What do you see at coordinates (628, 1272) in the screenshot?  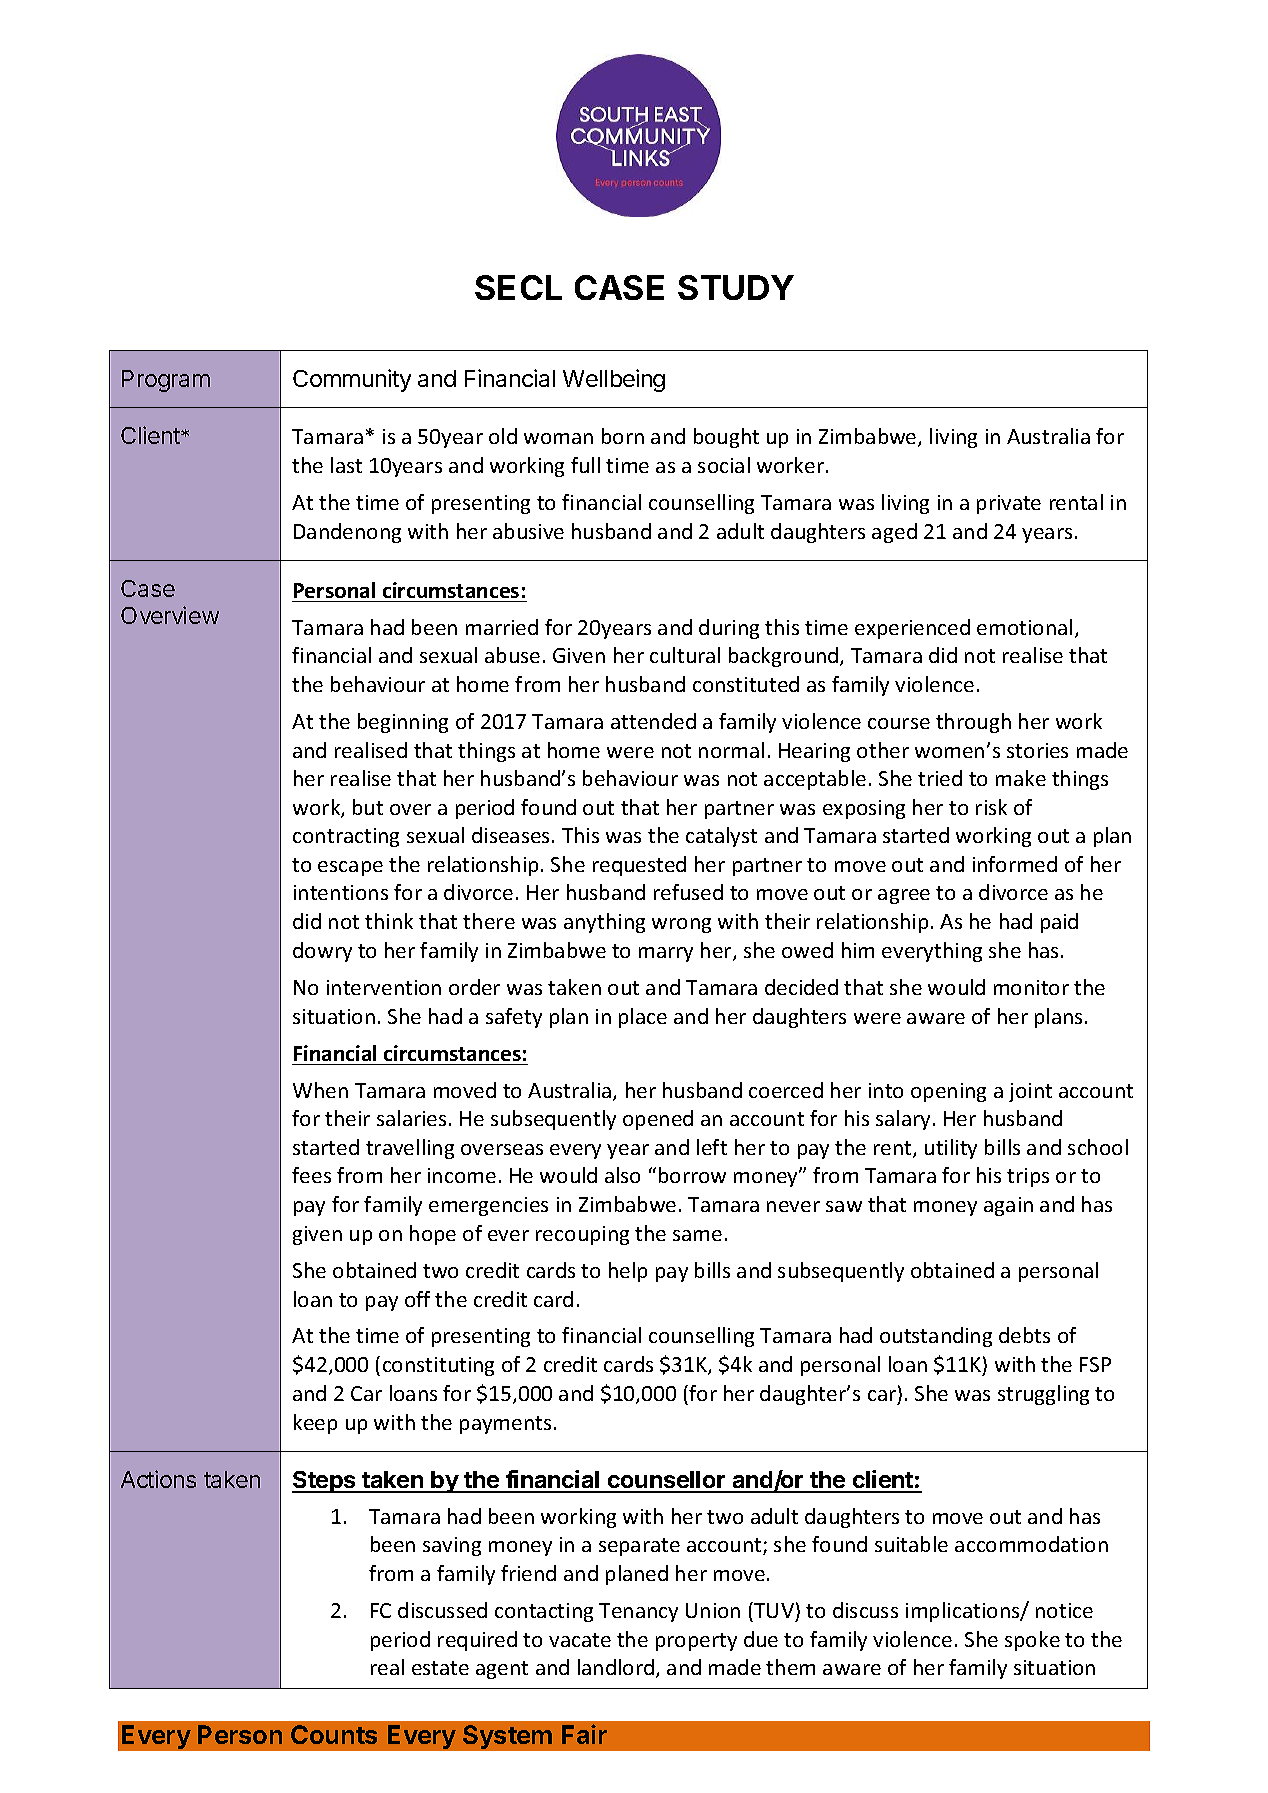 I see `help` at bounding box center [628, 1272].
